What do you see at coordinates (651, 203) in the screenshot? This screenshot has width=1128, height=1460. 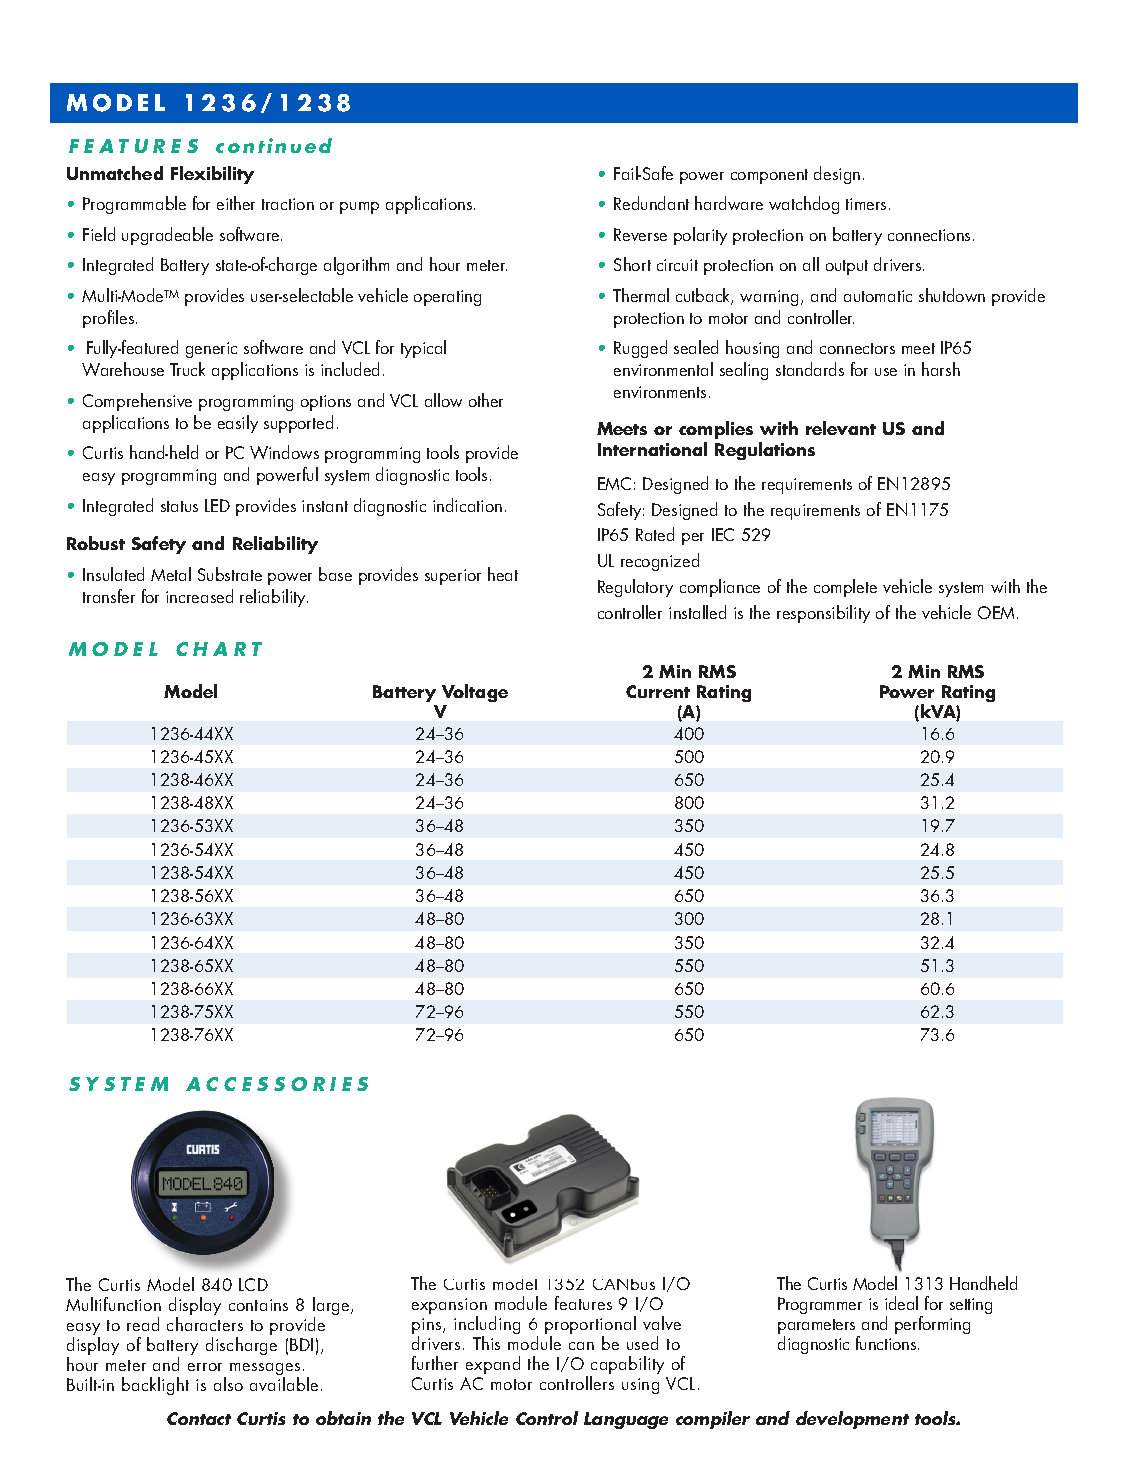 I see `Redundant` at bounding box center [651, 203].
